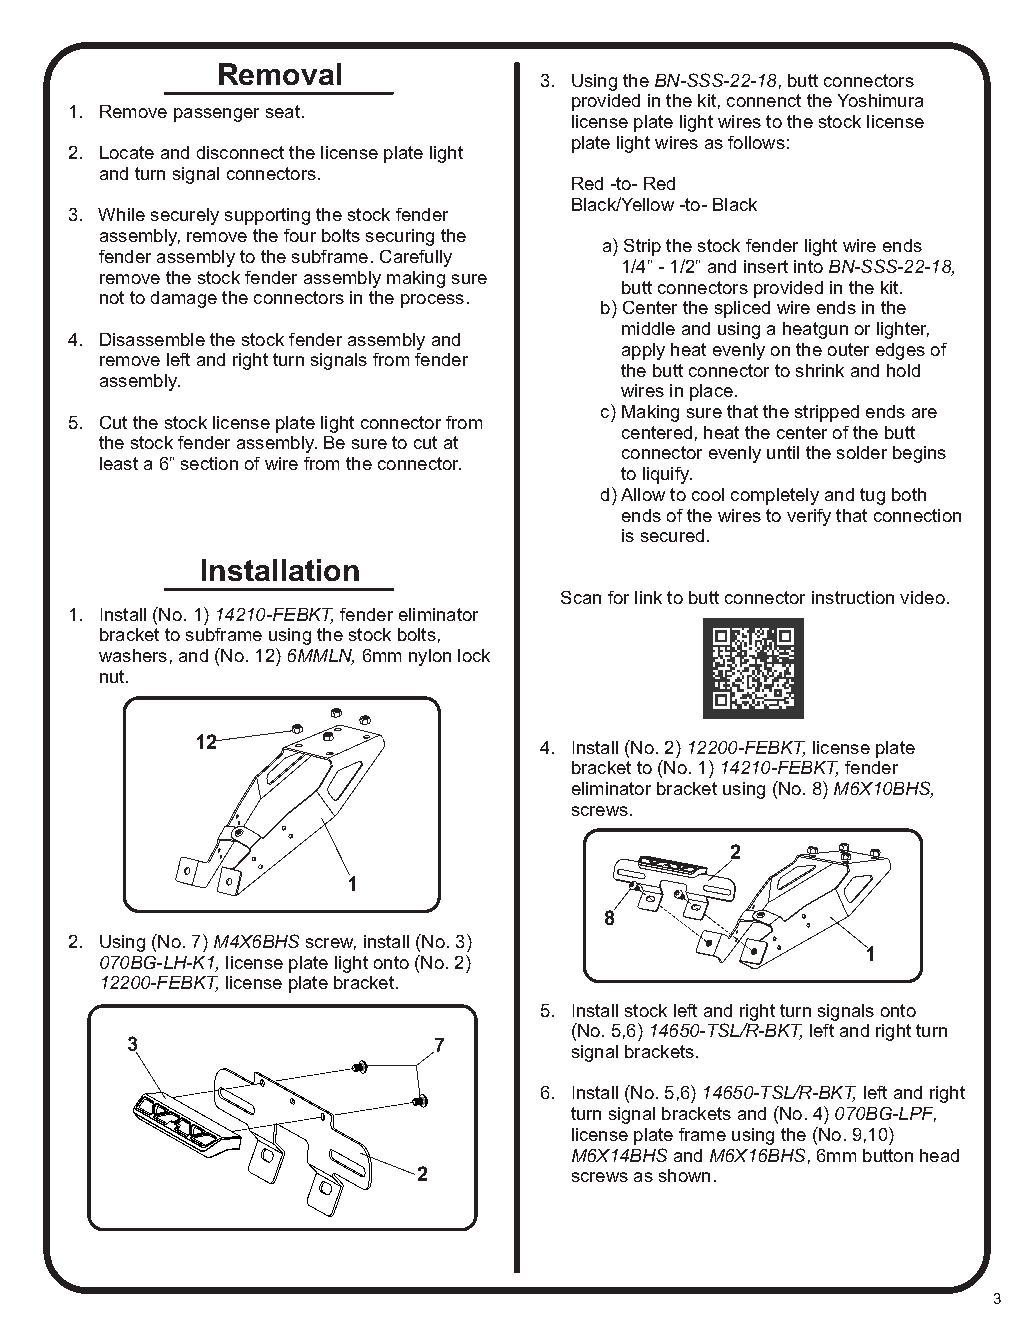  I want to click on section, so click(209, 463).
